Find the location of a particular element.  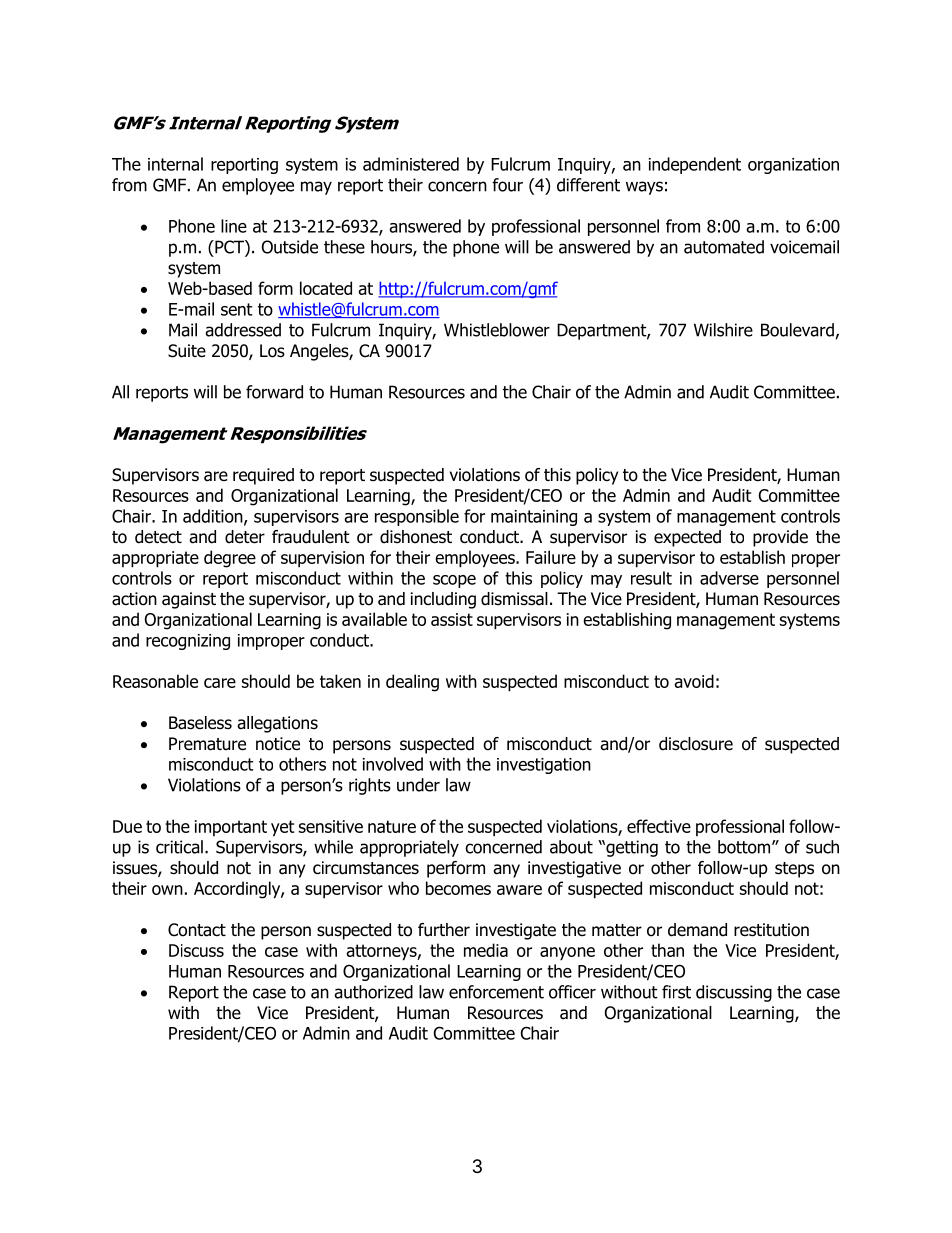

scope is located at coordinates (454, 581).
